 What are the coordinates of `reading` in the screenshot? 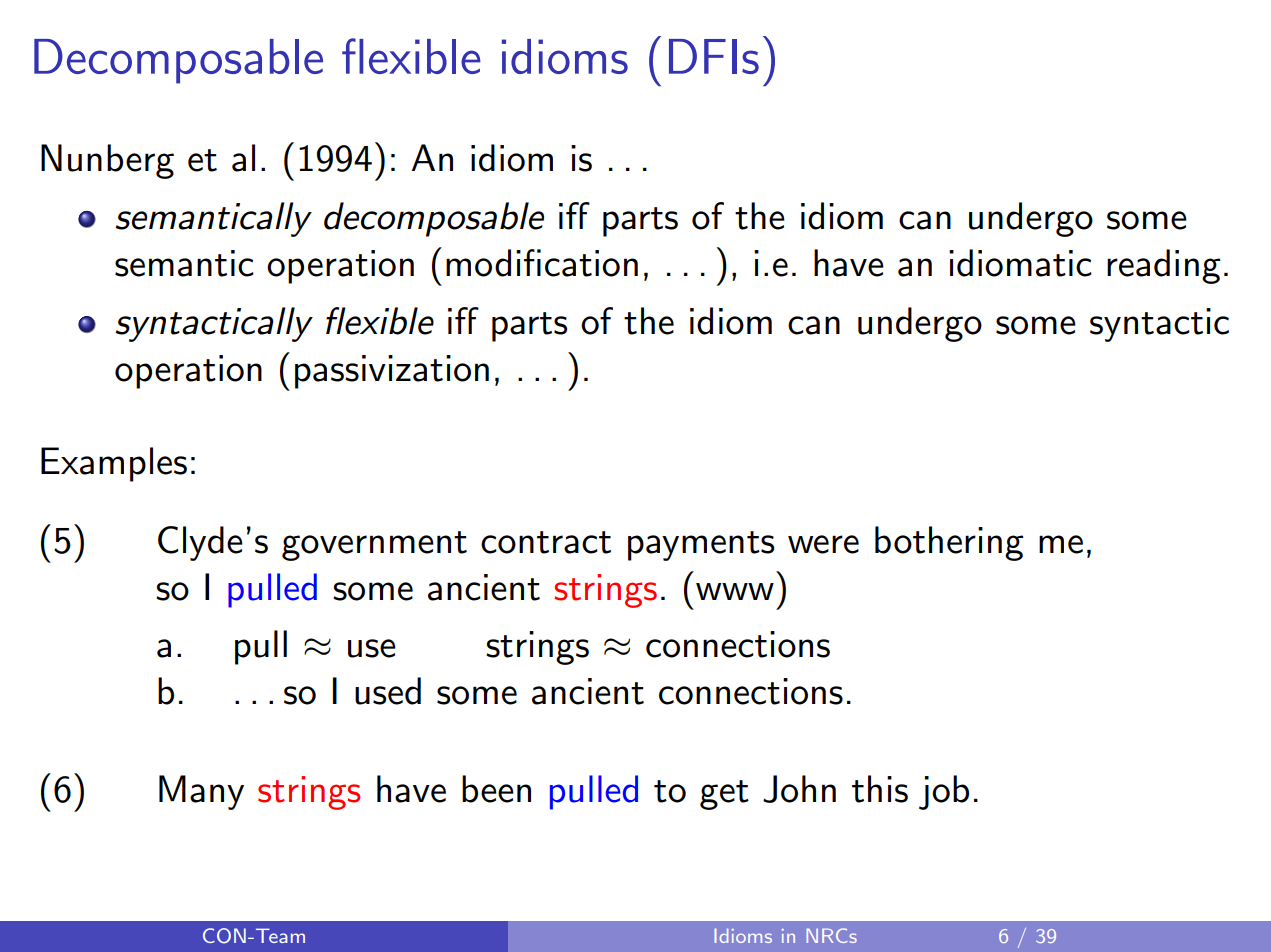 It's located at (1164, 266).
